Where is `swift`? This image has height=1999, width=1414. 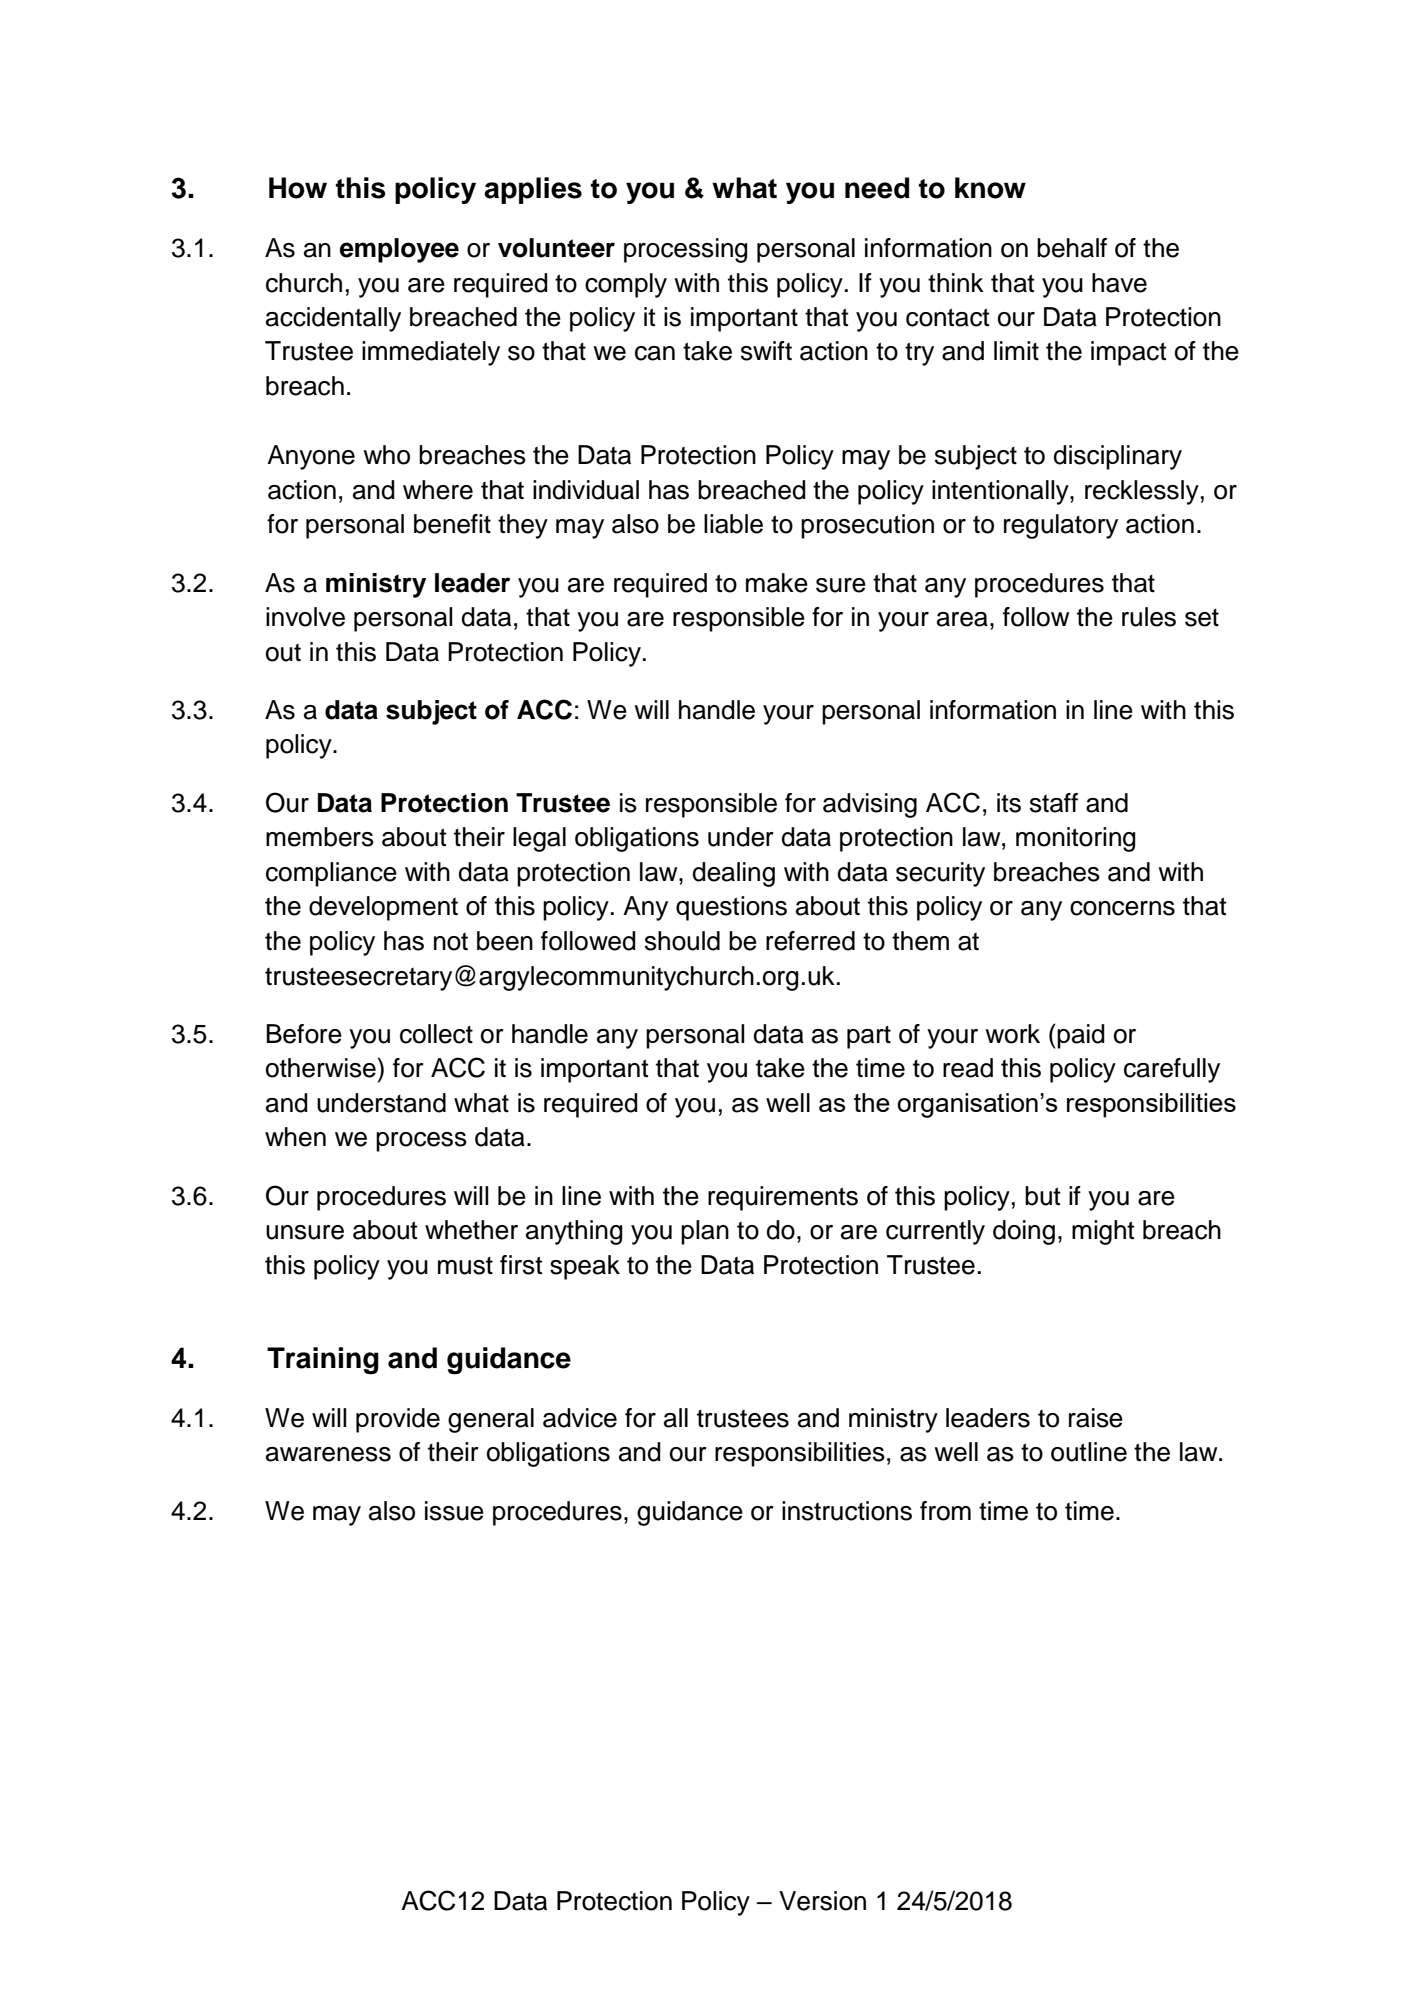 swift is located at coordinates (766, 351).
